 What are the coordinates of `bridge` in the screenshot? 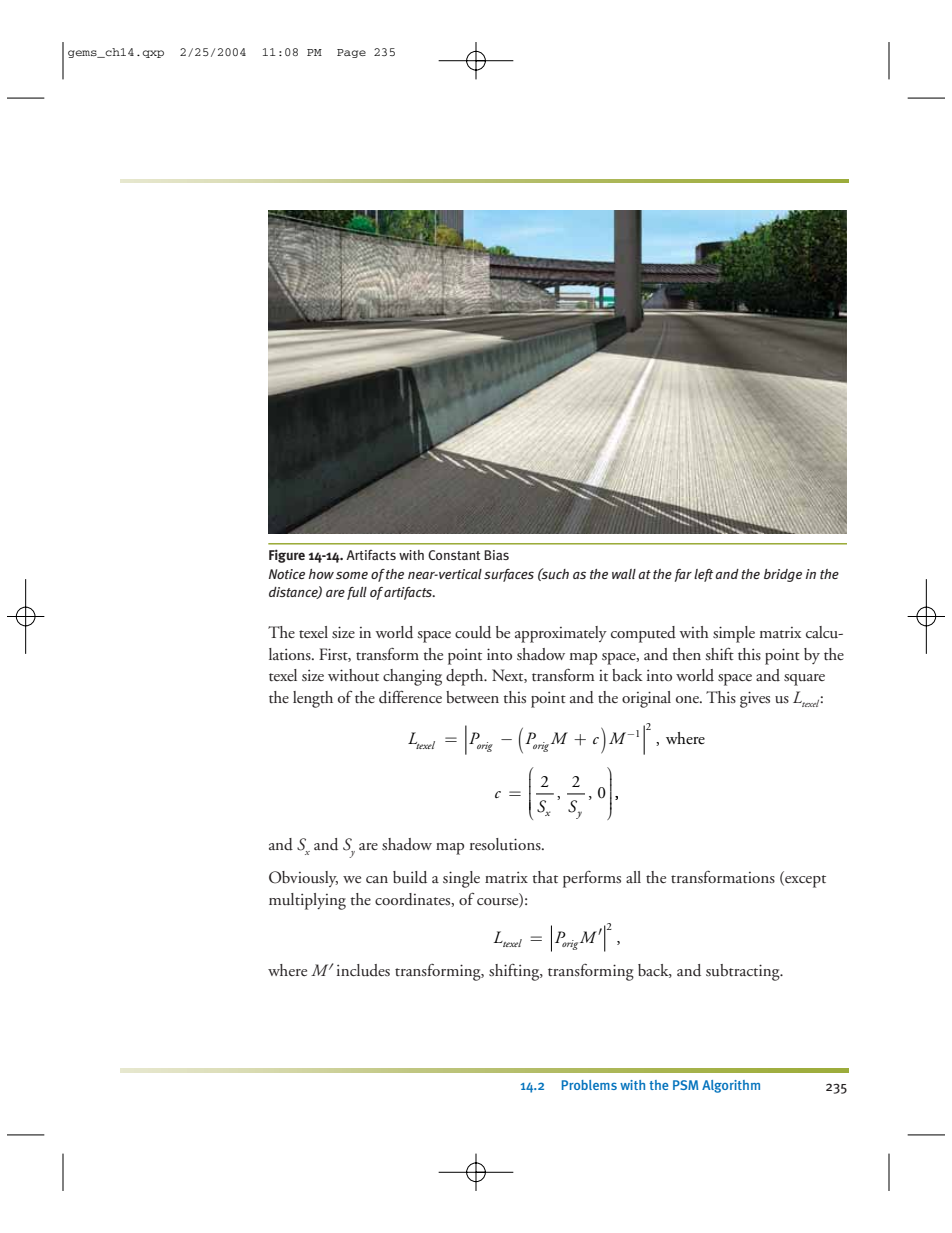 It's located at (783, 575).
